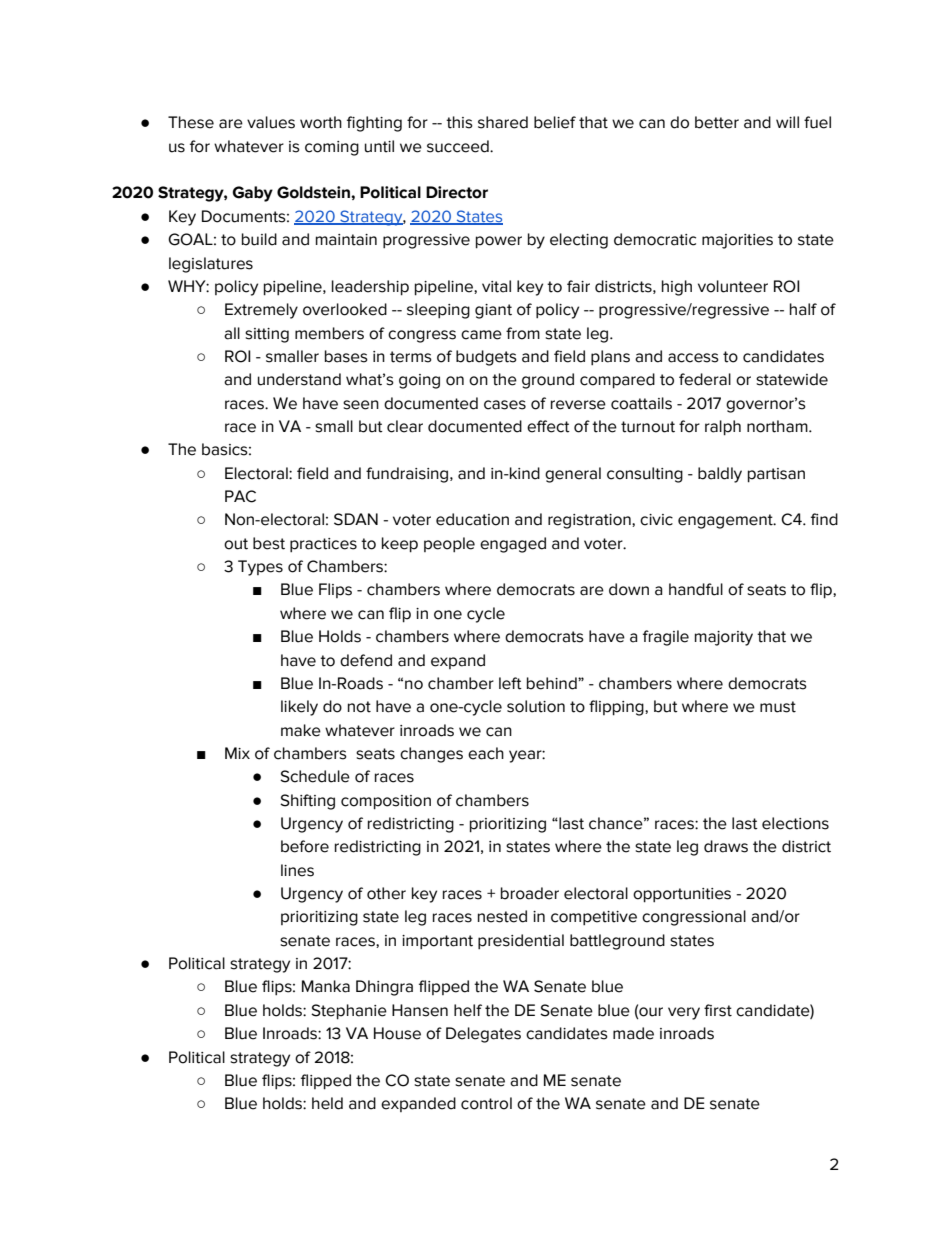 The image size is (952, 1233). Describe the element at coordinates (486, 1103) in the page. I see `control` at that location.
